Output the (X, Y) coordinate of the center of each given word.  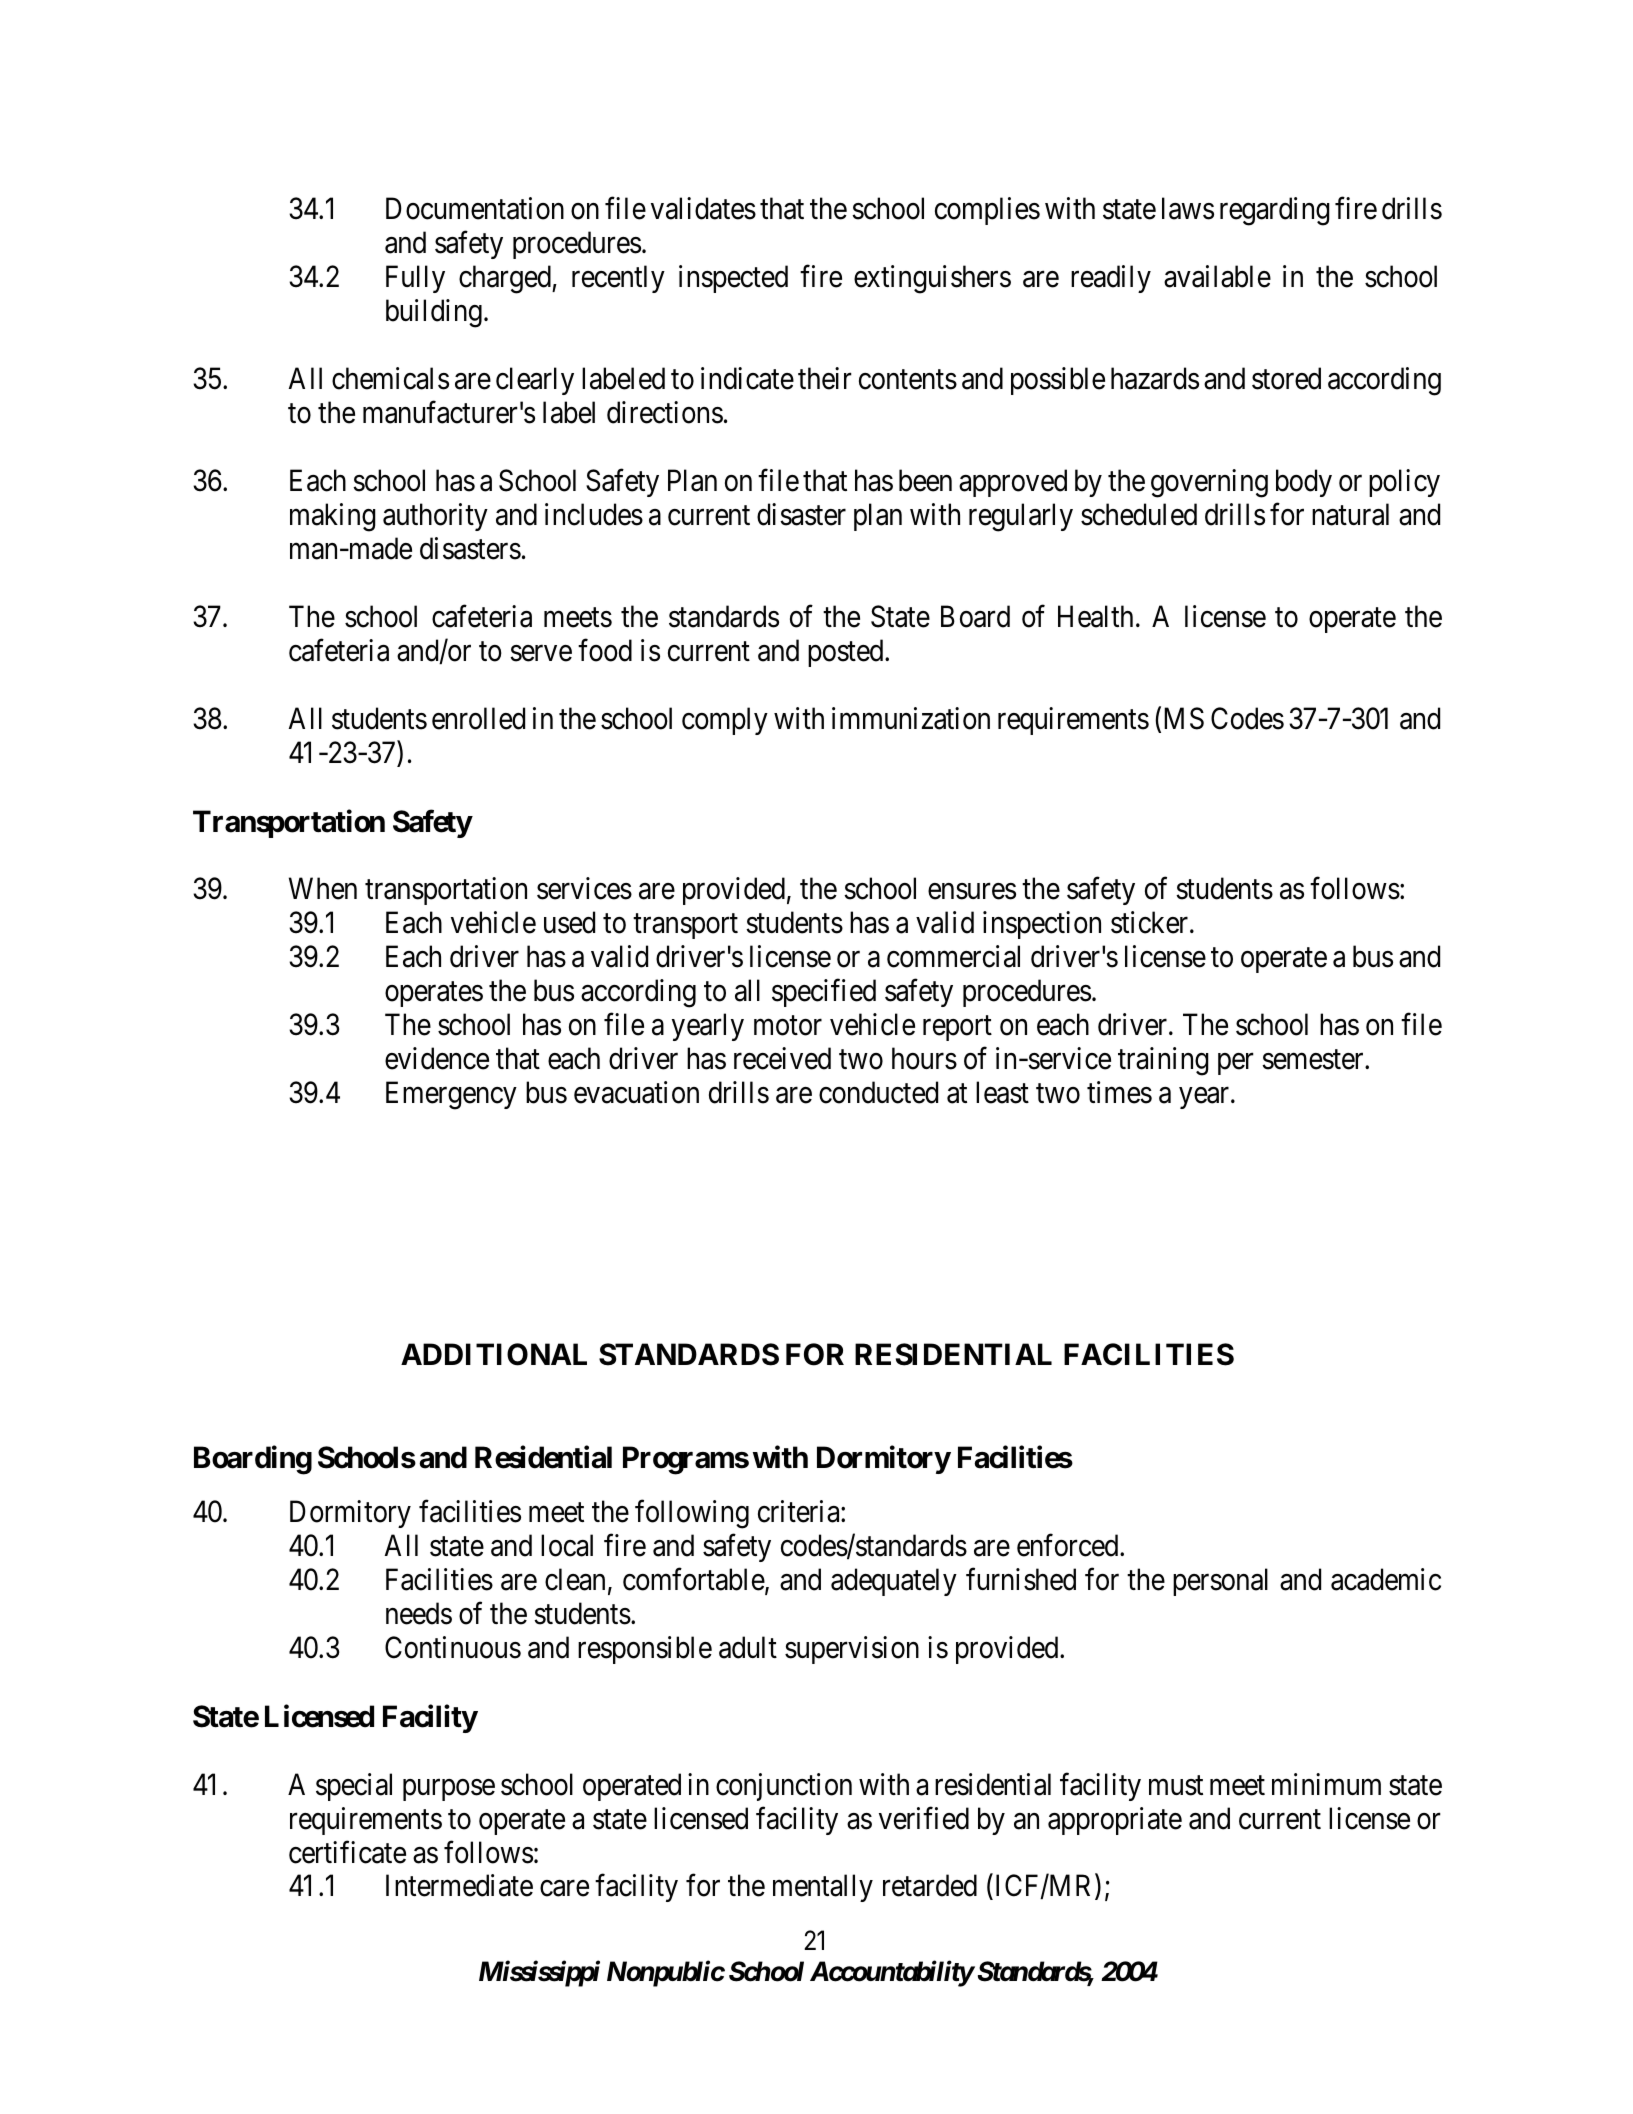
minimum (1326, 1784)
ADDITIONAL (494, 1354)
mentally (823, 1888)
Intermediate (459, 1886)
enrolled (478, 718)
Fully (415, 279)
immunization (911, 718)
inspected (733, 279)
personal (1220, 1582)
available (1217, 276)
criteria (800, 1511)
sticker (1151, 922)
